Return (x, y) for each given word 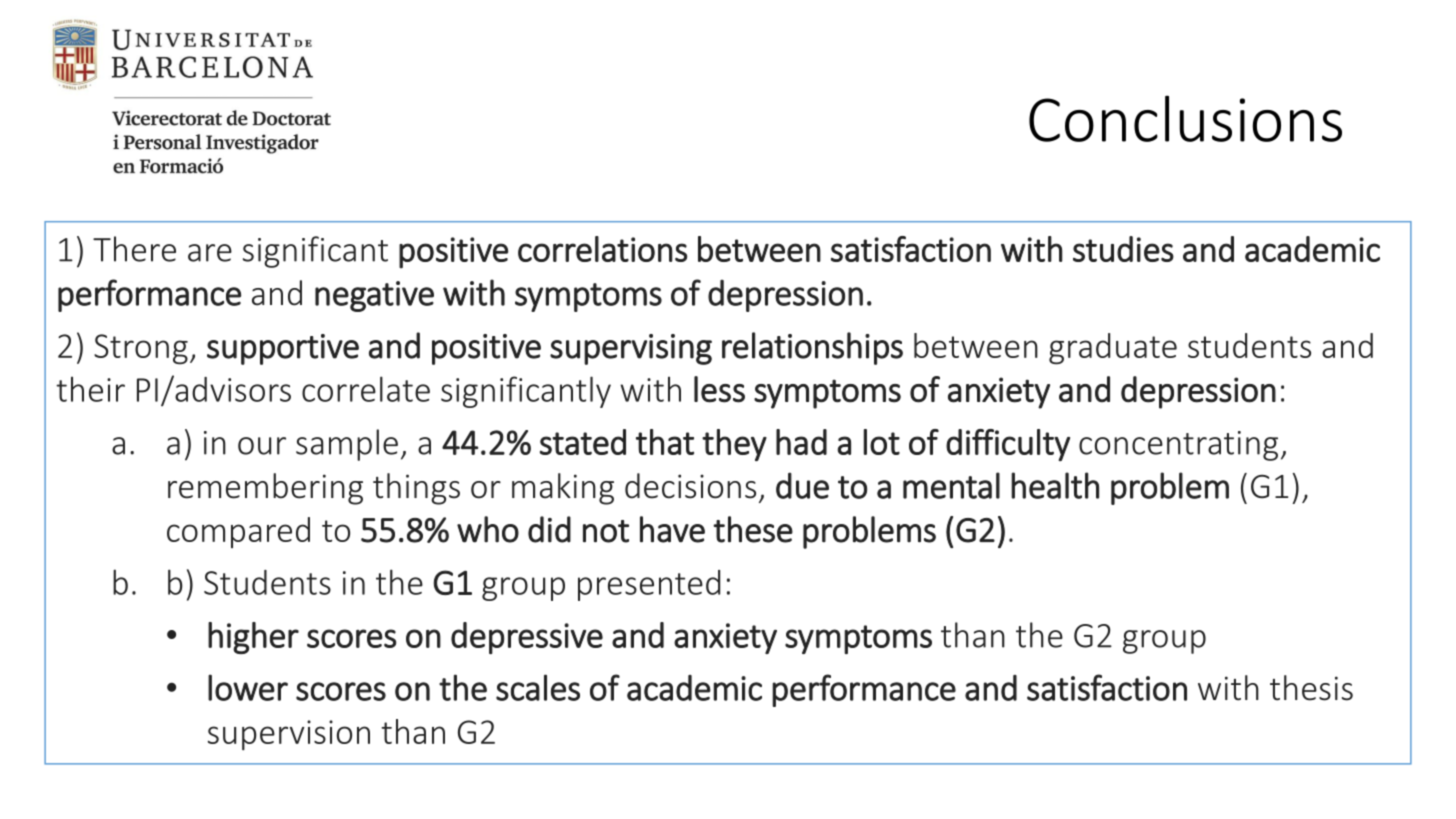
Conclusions (1185, 118)
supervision (289, 735)
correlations (603, 249)
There (134, 249)
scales (538, 687)
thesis (1311, 688)
